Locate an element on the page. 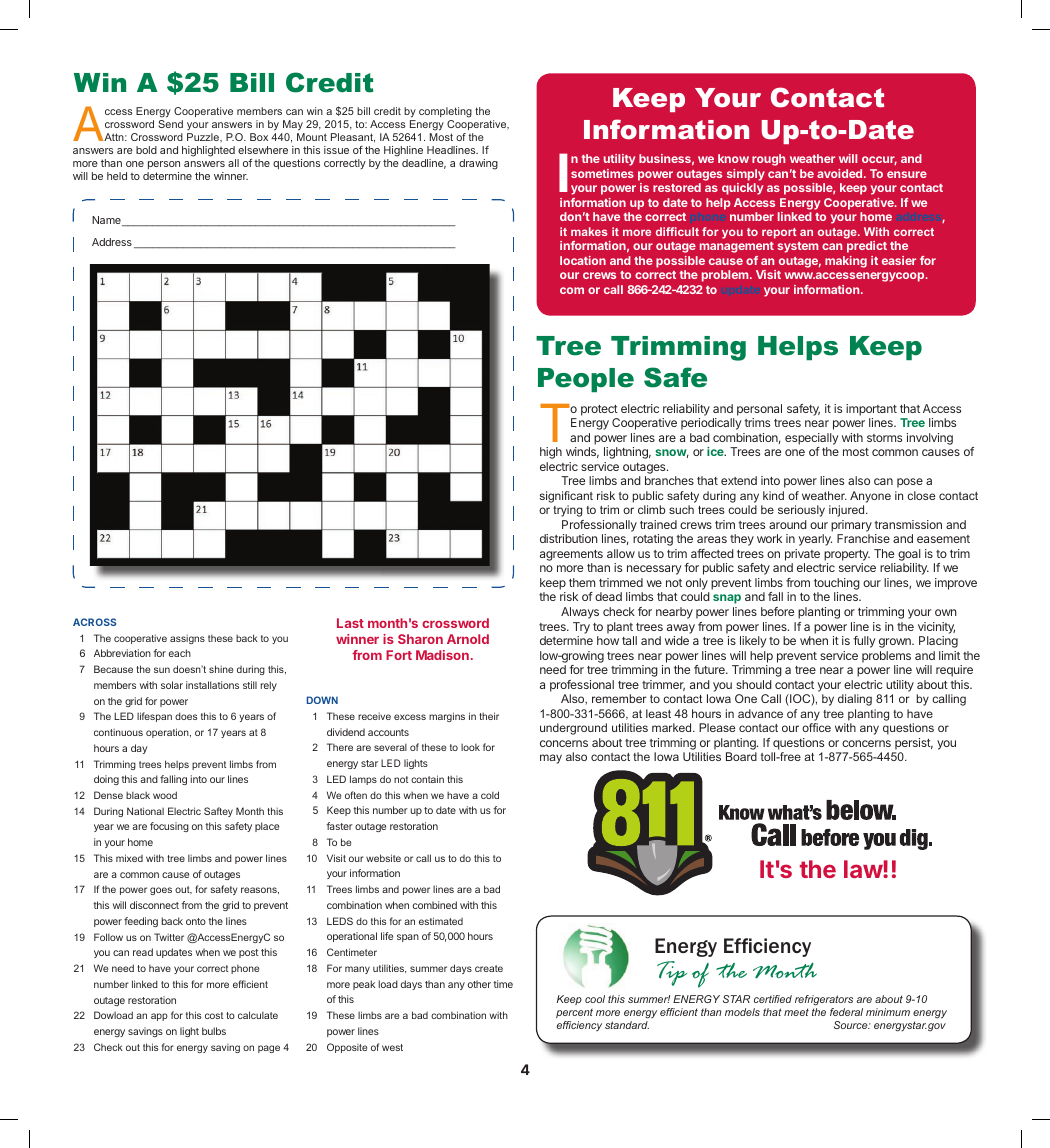  shine is located at coordinates (221, 669).
